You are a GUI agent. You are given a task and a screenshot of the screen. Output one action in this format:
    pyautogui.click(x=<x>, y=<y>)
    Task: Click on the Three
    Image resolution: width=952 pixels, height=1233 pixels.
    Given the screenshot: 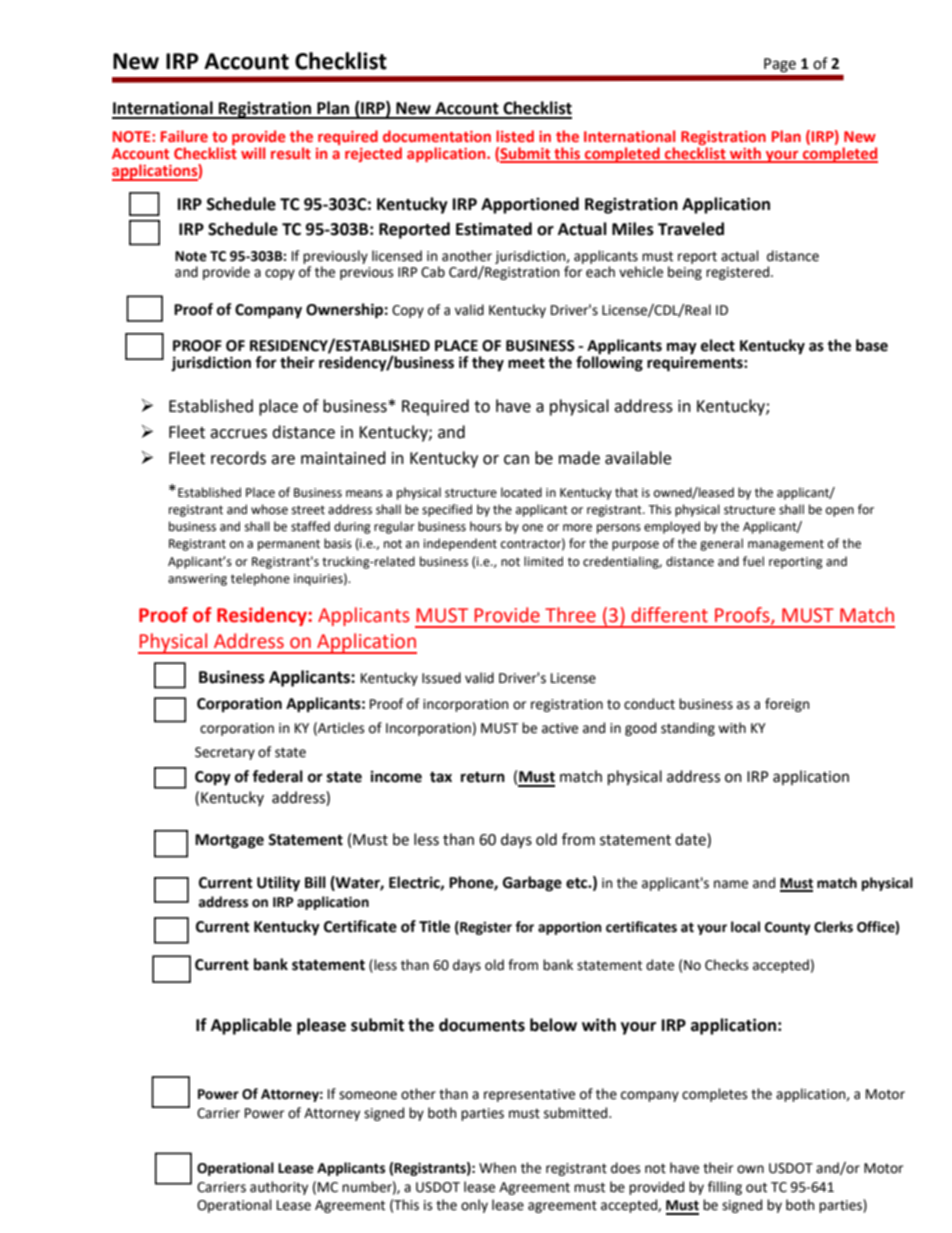 What is the action you would take?
    pyautogui.click(x=570, y=615)
